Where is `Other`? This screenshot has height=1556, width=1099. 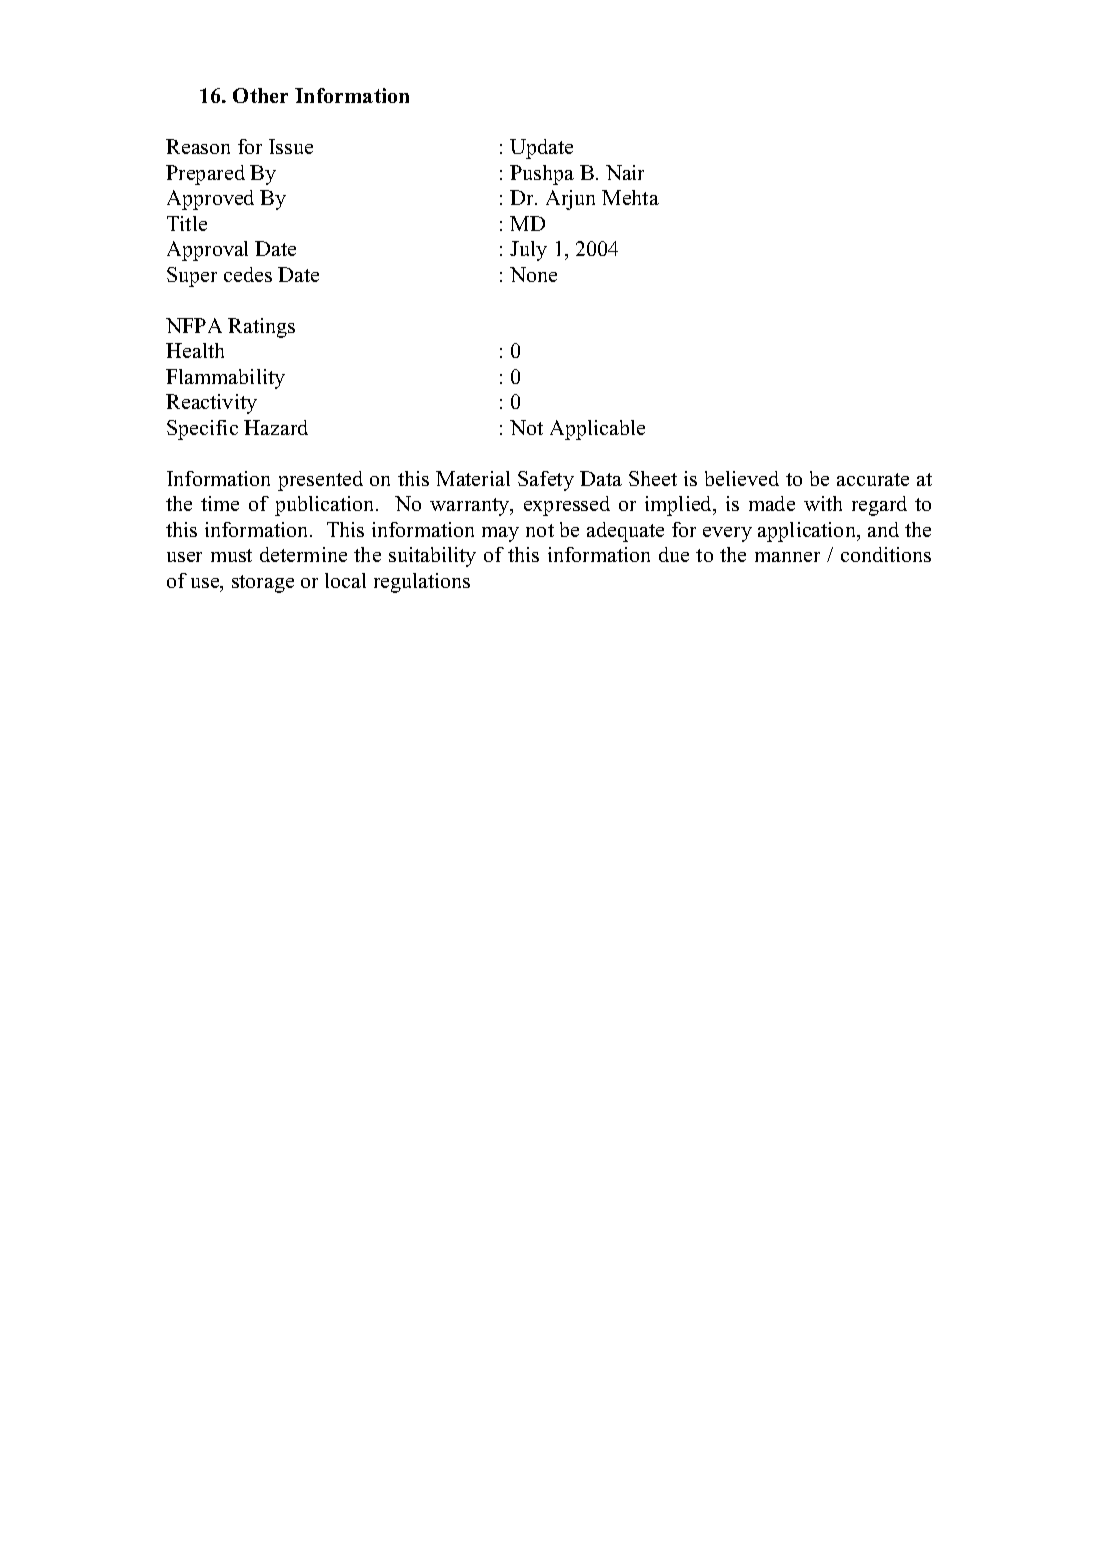
Other is located at coordinates (260, 95).
